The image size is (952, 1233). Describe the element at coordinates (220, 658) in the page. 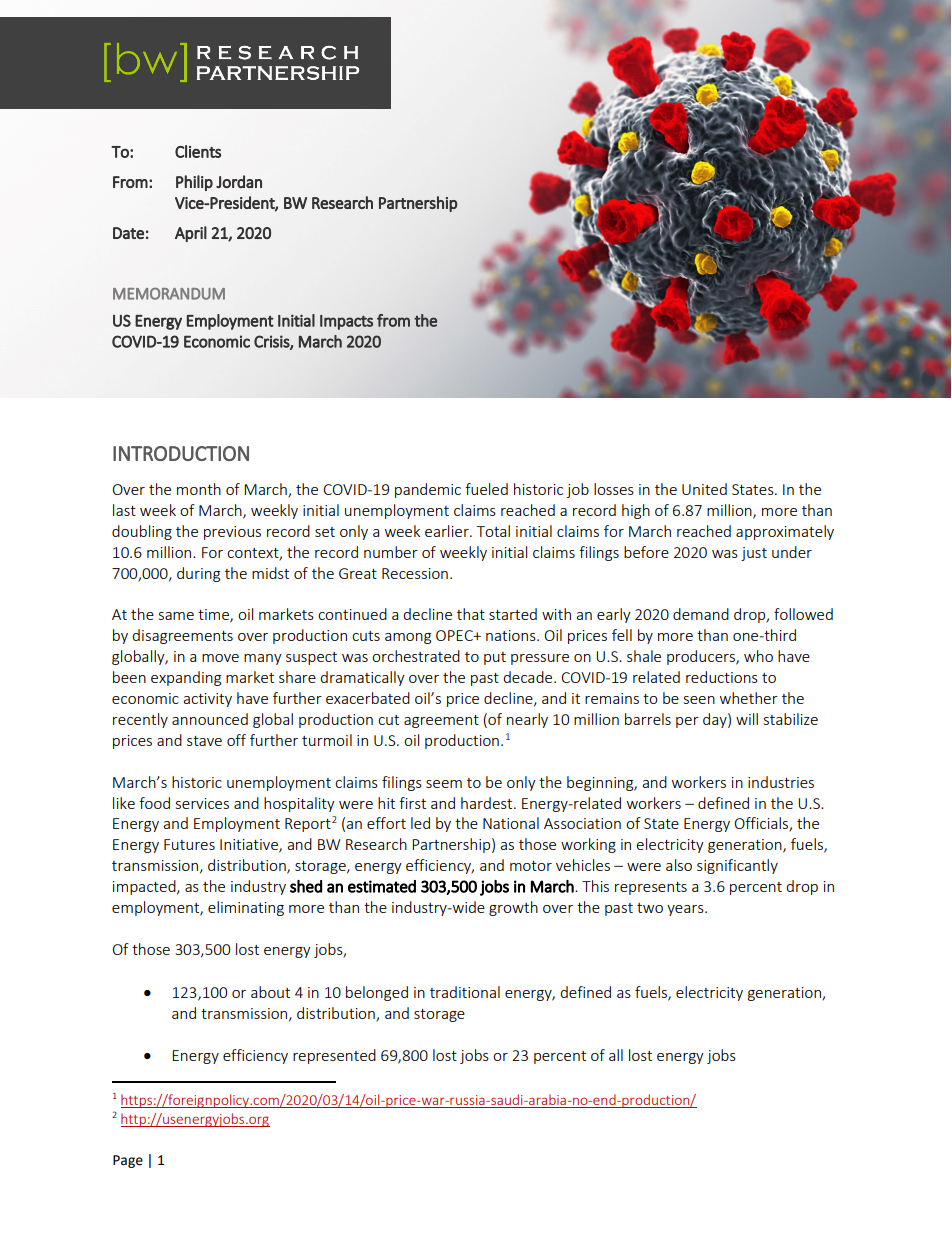

I see `move` at that location.
